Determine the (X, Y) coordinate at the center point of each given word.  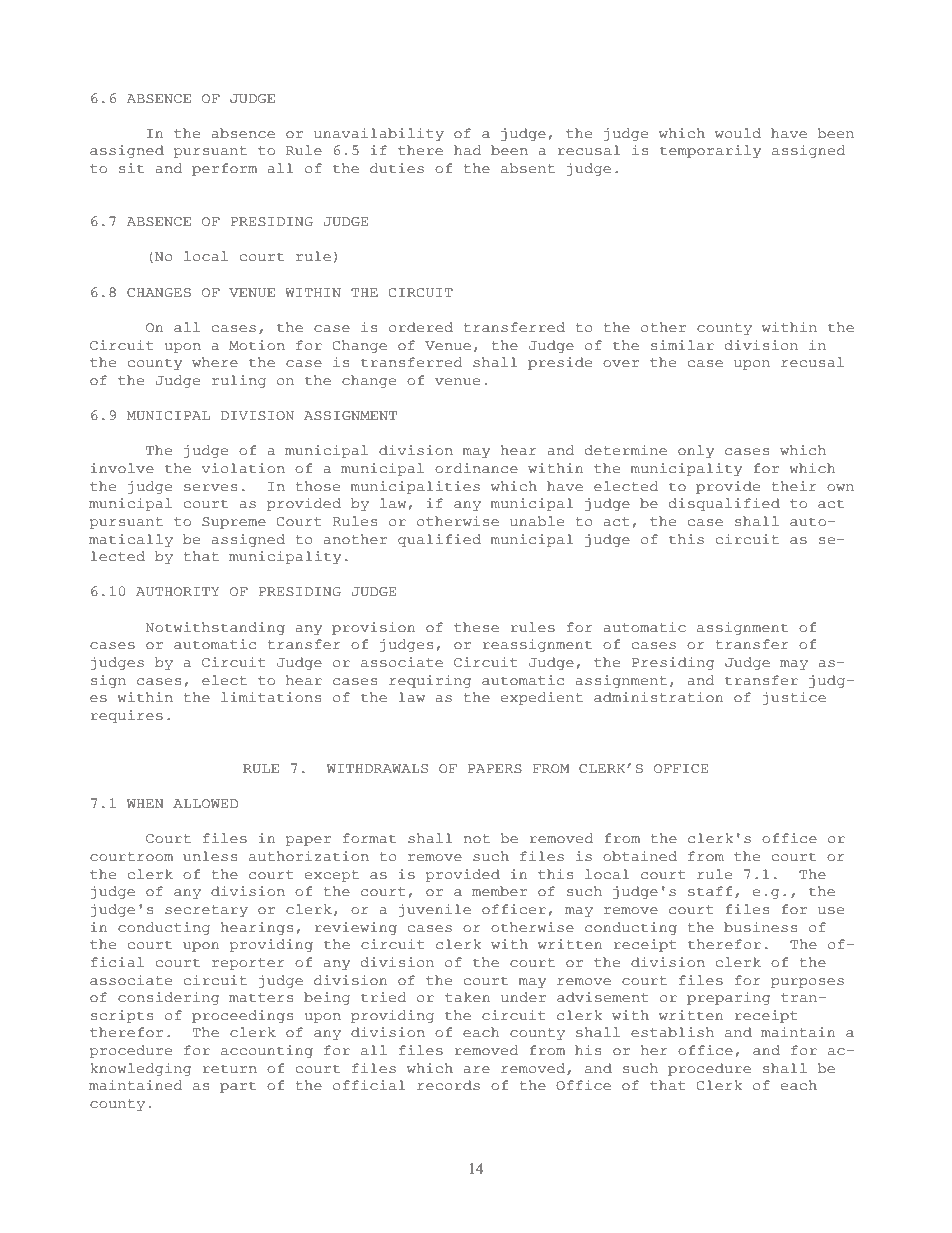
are (476, 1070)
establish (672, 1032)
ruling (239, 381)
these (476, 627)
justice (794, 698)
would (738, 133)
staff (710, 891)
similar (682, 345)
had (468, 150)
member (499, 891)
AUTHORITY (177, 591)
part (238, 1087)
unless (210, 856)
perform (224, 169)
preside (560, 363)
